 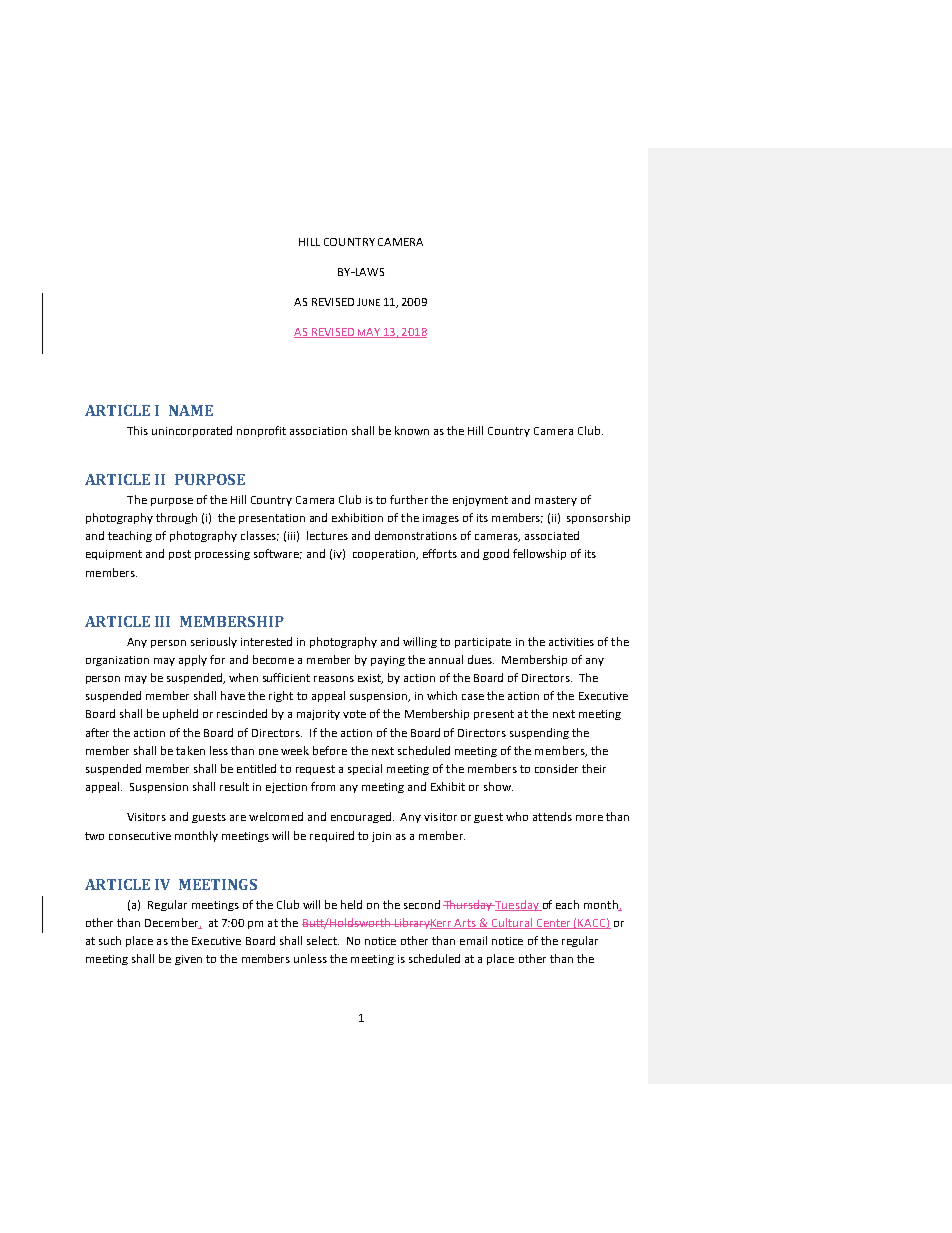 What do you see at coordinates (334, 679) in the image?
I see `reasons` at bounding box center [334, 679].
